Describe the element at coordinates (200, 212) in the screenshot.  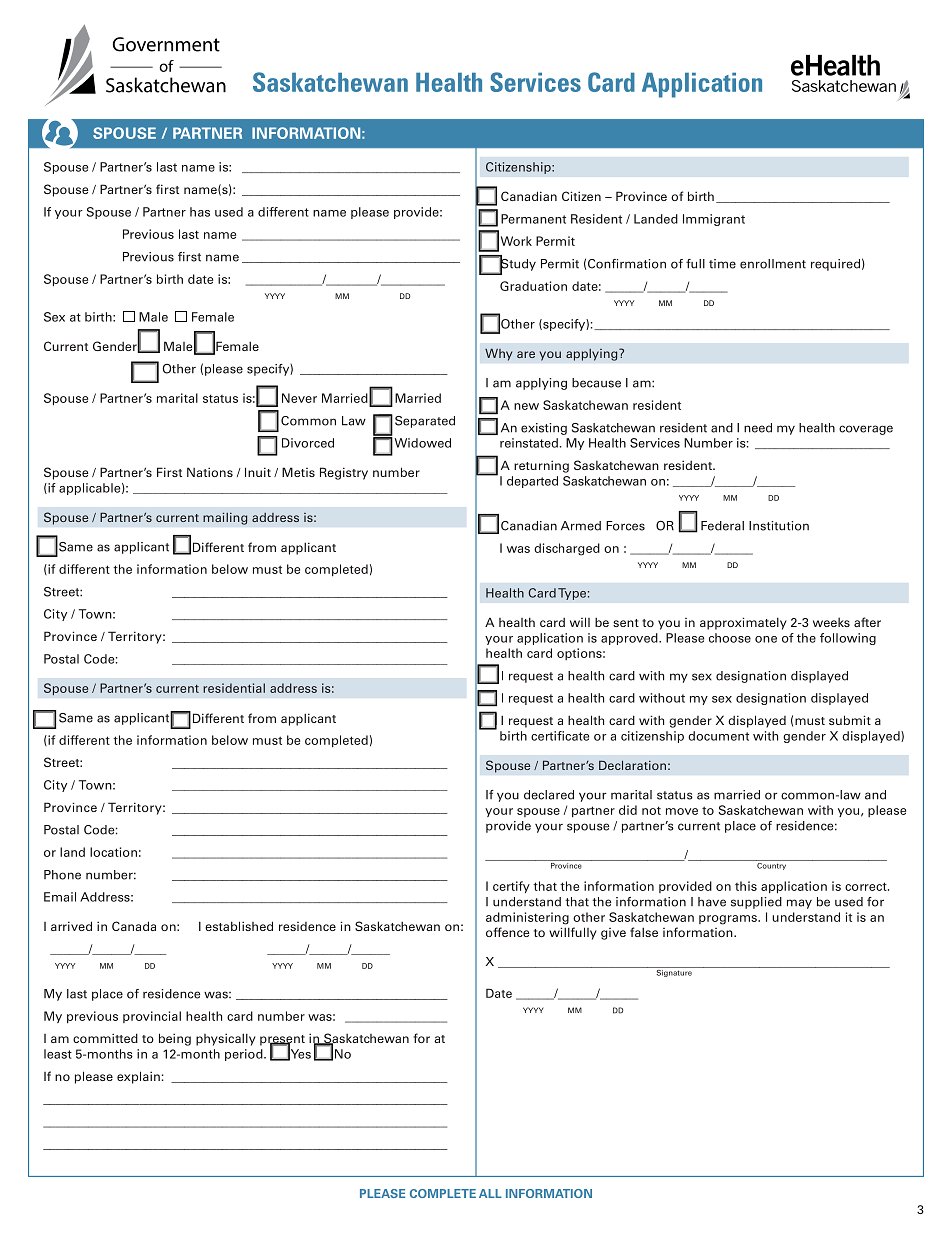
I see `has` at that location.
